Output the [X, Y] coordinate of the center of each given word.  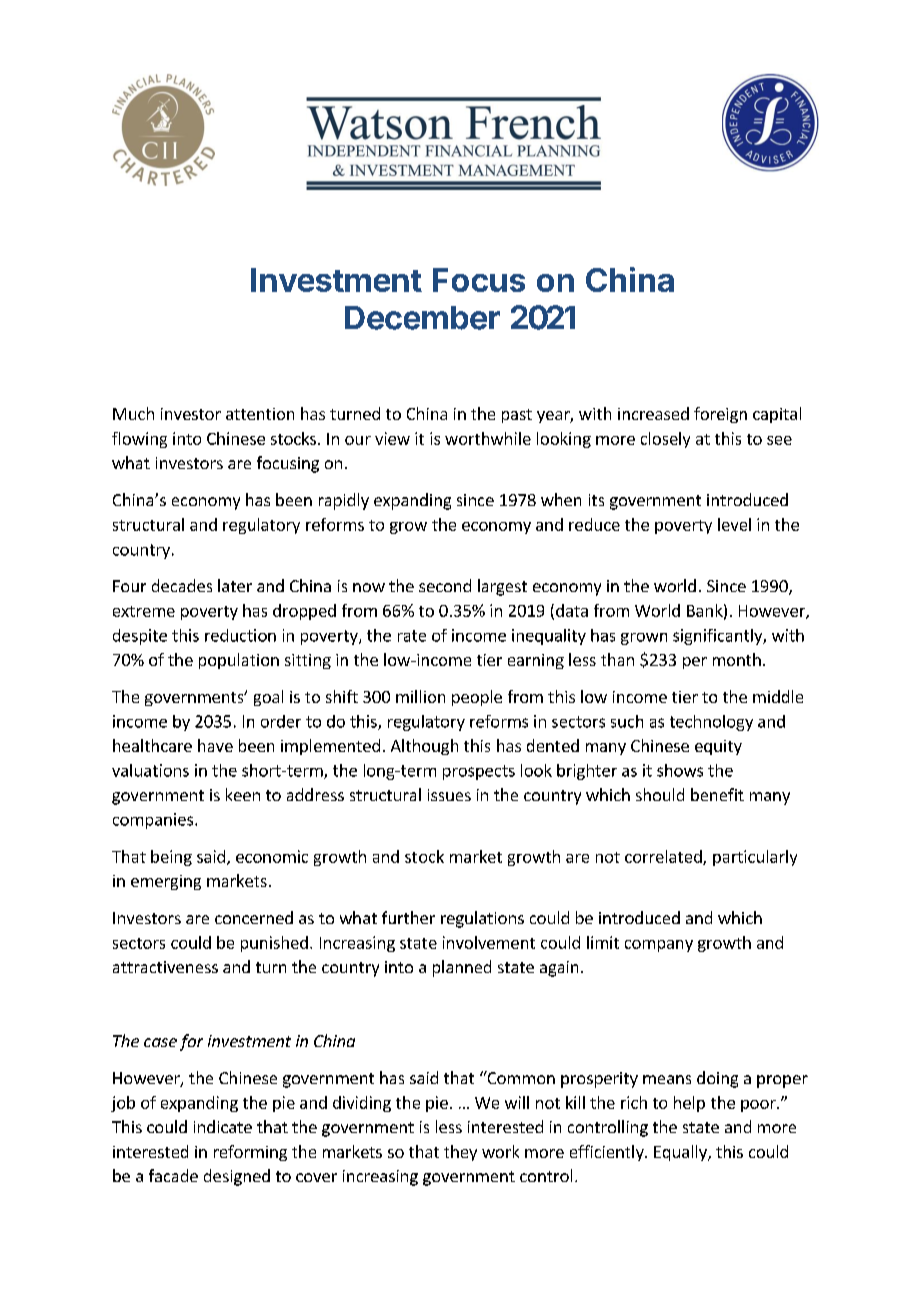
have [215, 745]
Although [424, 747]
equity [718, 747]
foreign [720, 415]
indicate [223, 1126]
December [422, 318]
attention [260, 414]
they [460, 1153]
